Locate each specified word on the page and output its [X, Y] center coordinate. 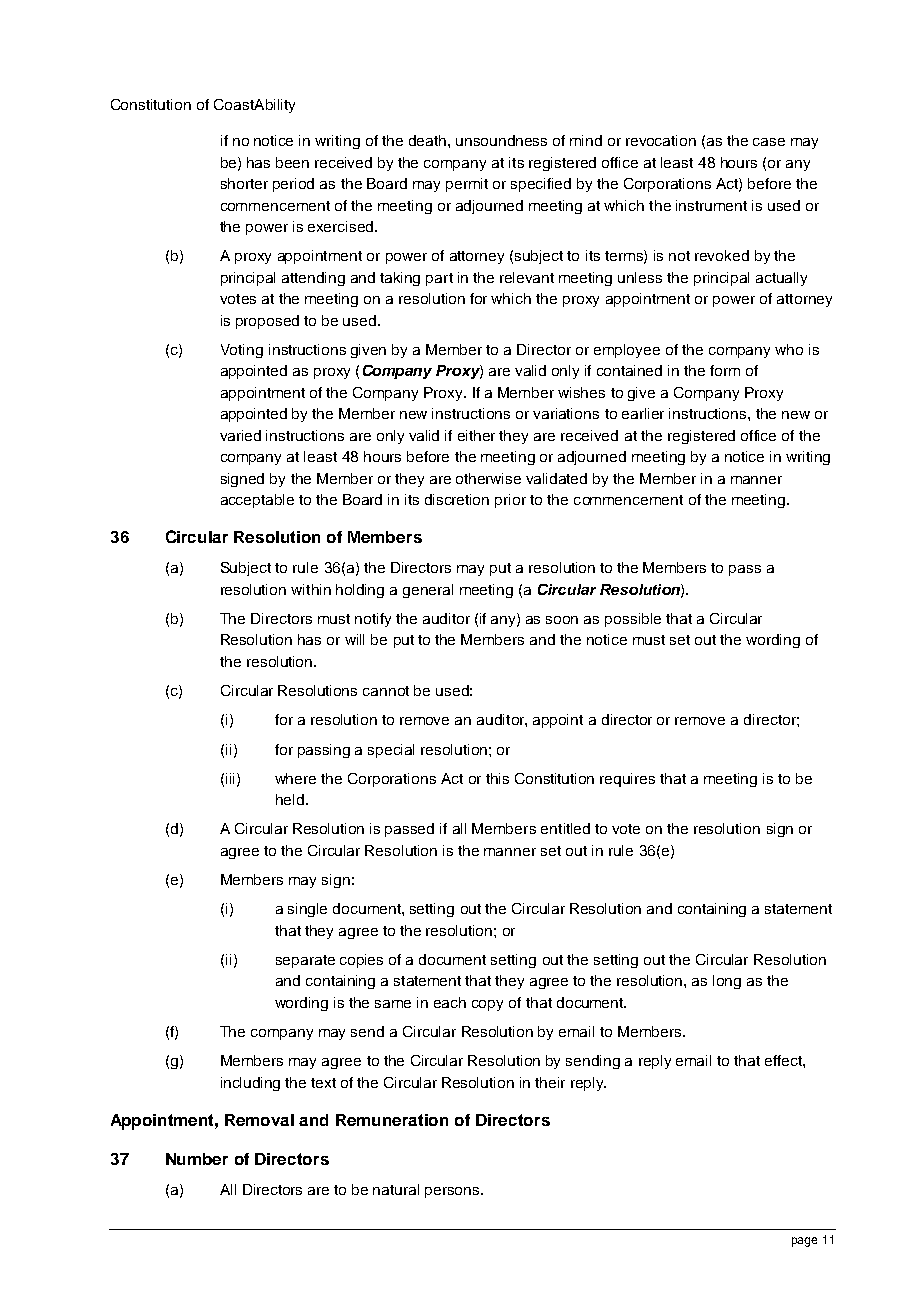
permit [467, 185]
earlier [643, 413]
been [292, 162]
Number [197, 1159]
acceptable [257, 501]
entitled [565, 828]
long [727, 982]
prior [510, 501]
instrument [711, 205]
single [307, 910]
